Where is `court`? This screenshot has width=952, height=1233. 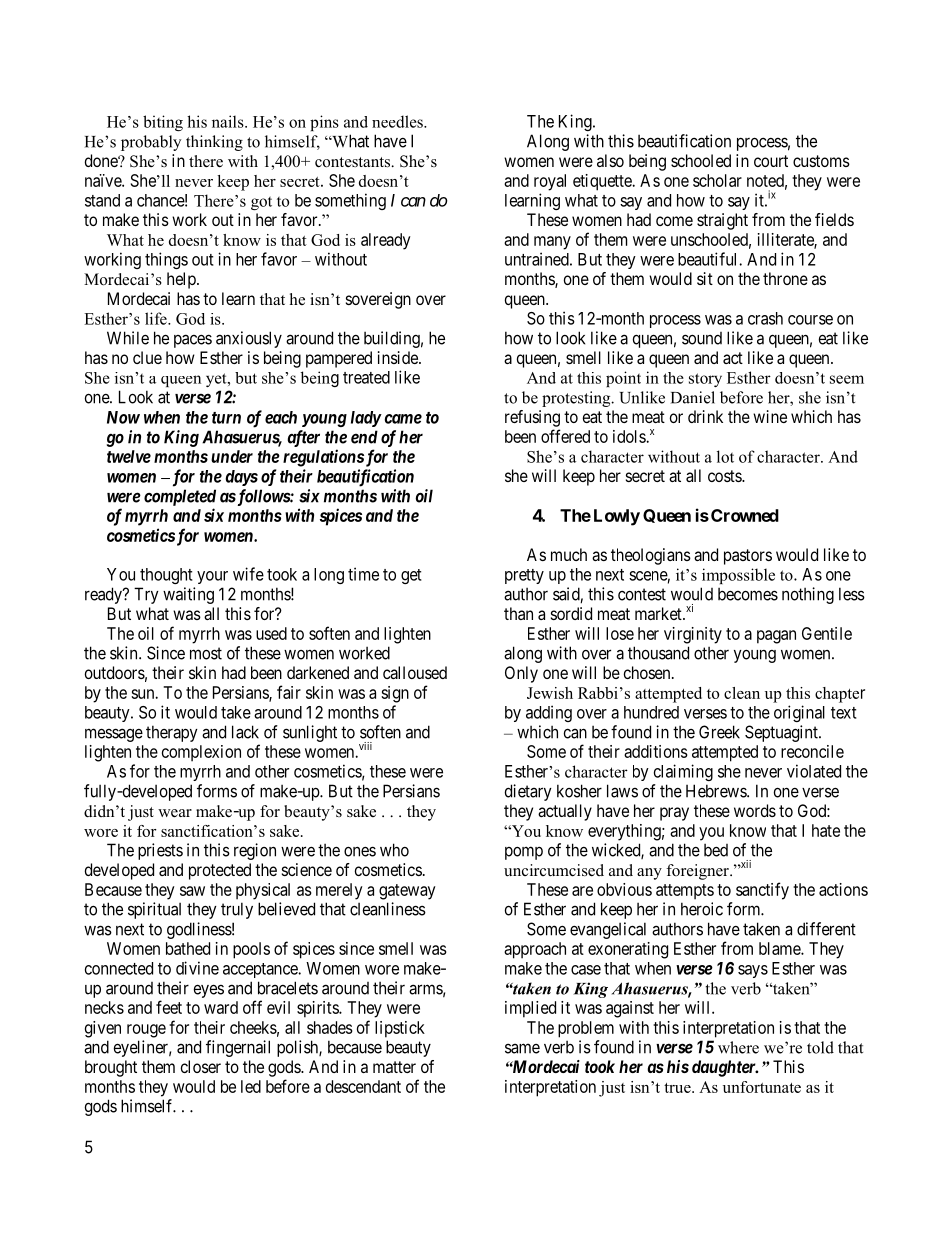
court is located at coordinates (771, 161).
